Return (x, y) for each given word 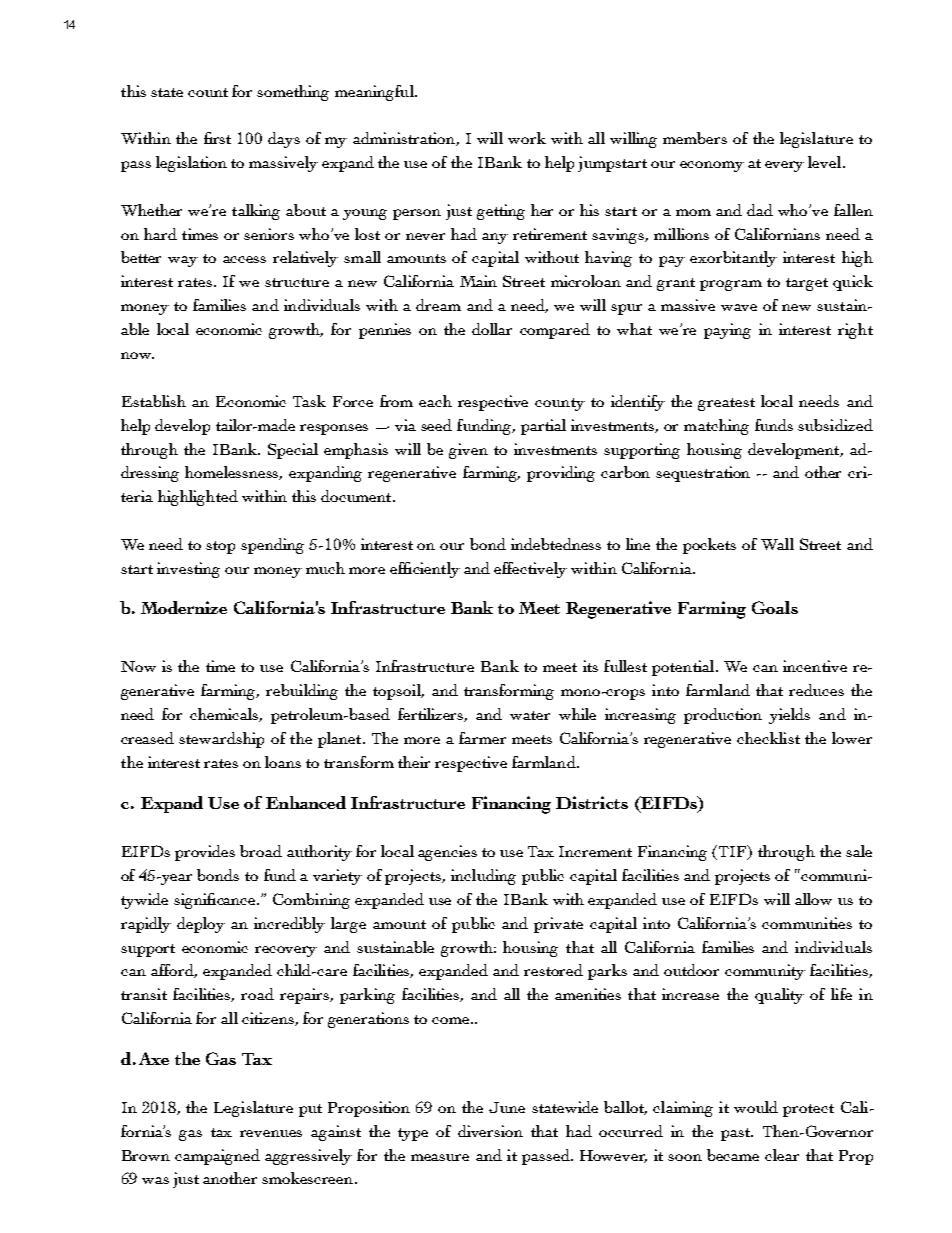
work (527, 138)
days (284, 140)
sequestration (703, 474)
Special (293, 451)
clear (782, 1155)
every (784, 166)
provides (205, 853)
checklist (768, 738)
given (468, 451)
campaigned (217, 1157)
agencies (447, 853)
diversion (490, 1131)
